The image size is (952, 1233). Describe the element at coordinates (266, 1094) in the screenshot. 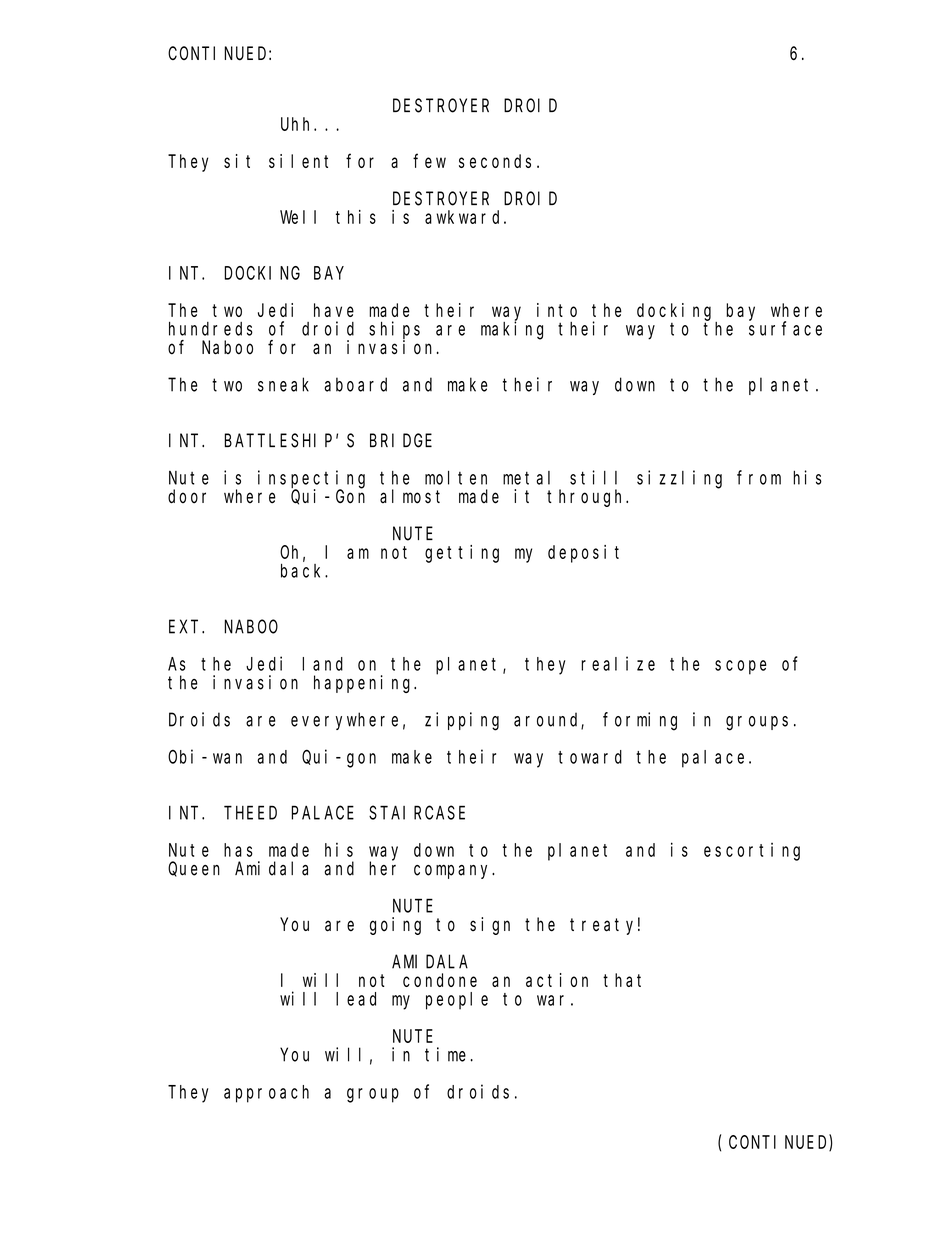

I see `approach` at that location.
